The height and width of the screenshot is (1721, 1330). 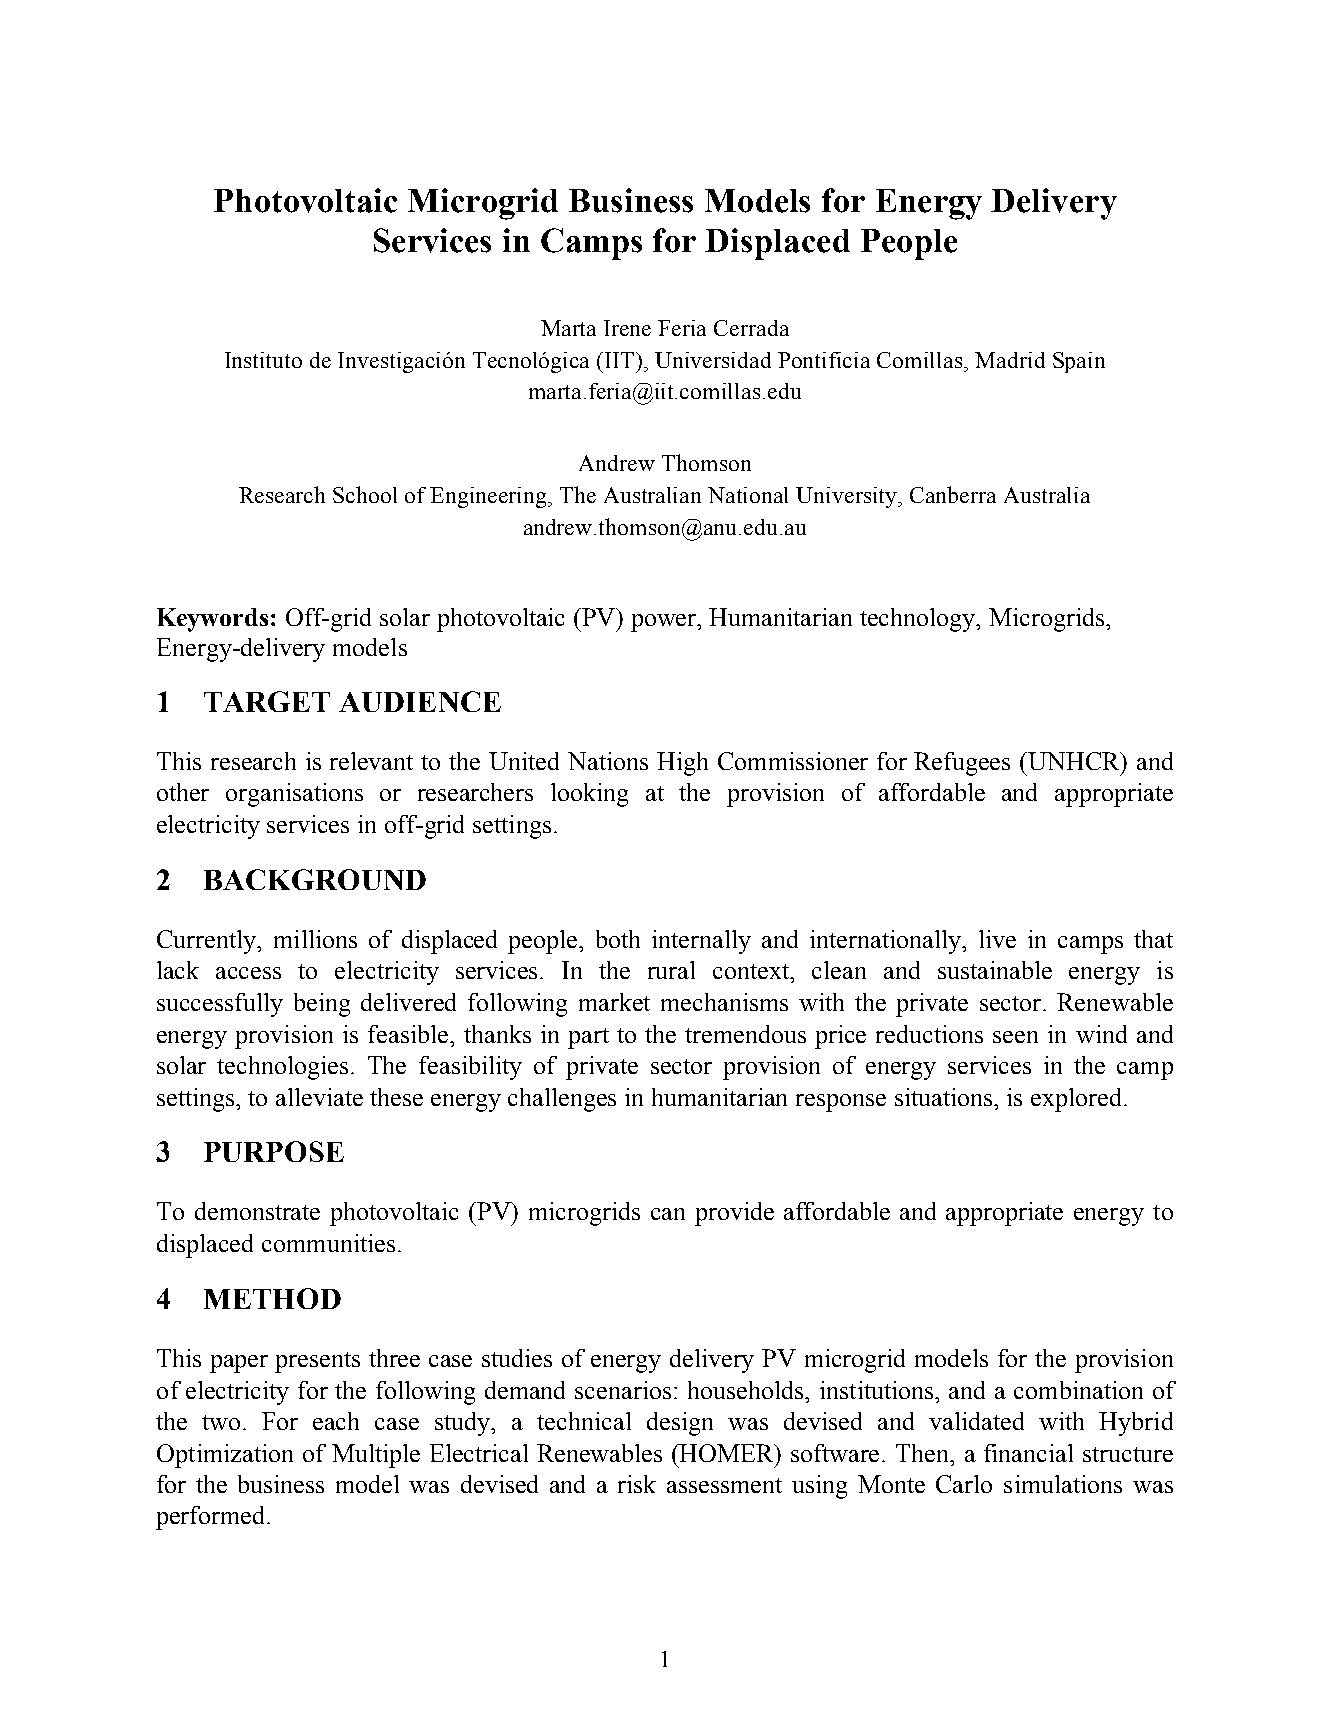 What do you see at coordinates (734, 1214) in the screenshot?
I see `provide` at bounding box center [734, 1214].
